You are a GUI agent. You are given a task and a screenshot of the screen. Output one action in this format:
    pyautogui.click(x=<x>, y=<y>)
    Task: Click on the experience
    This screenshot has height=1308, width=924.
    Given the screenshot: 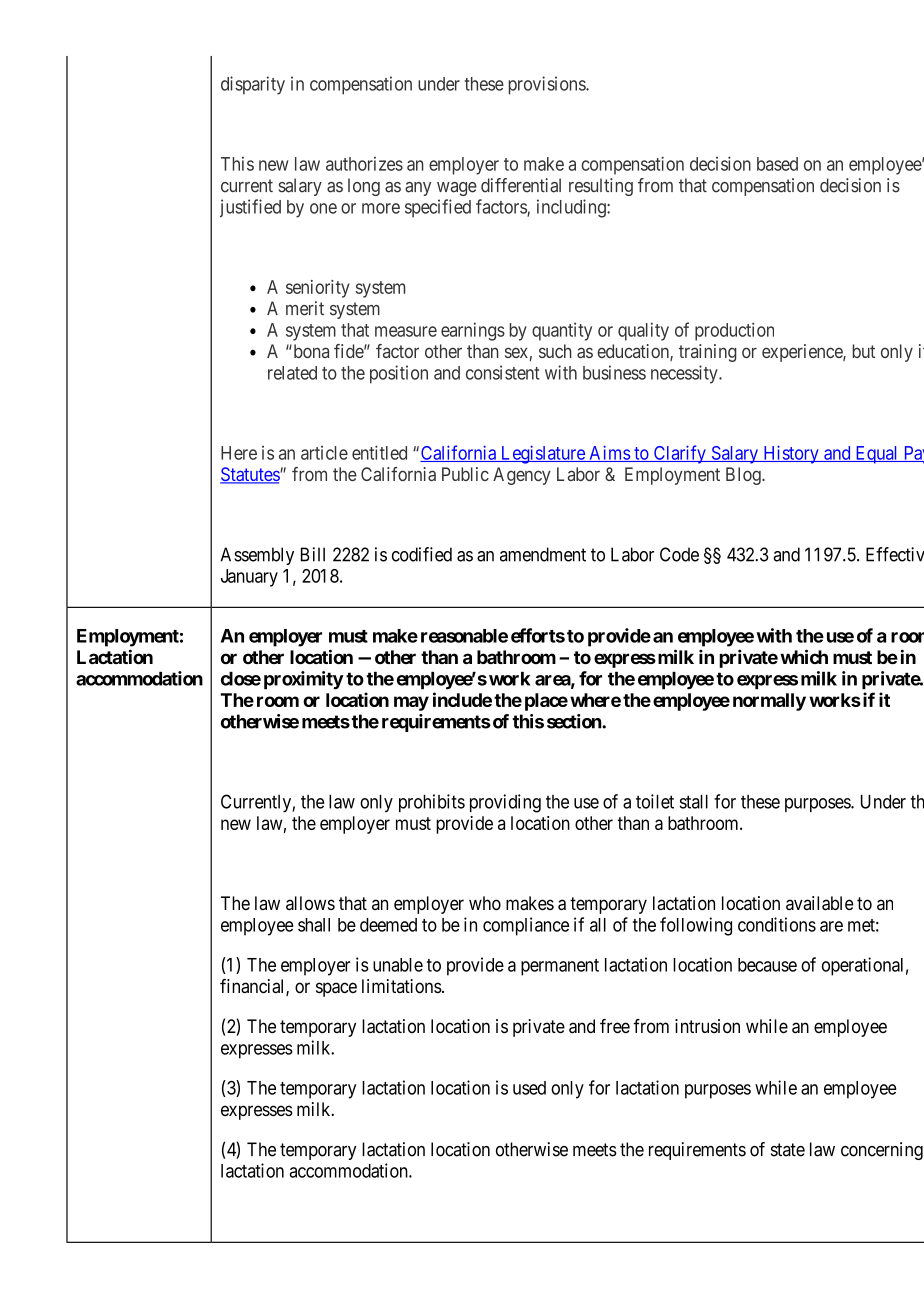 What is the action you would take?
    pyautogui.click(x=803, y=353)
